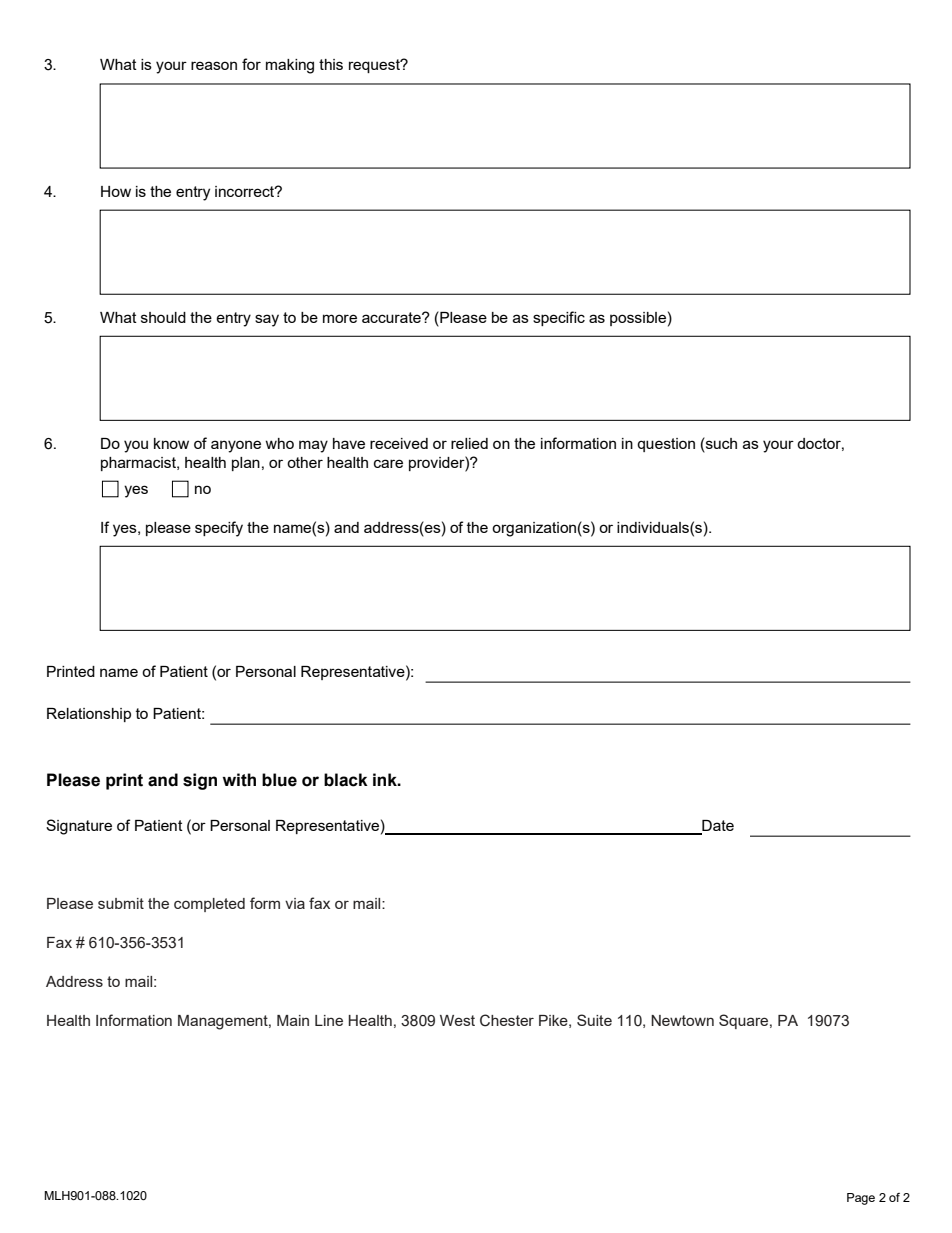 This page has height=1233, width=952. I want to click on relied, so click(469, 443).
